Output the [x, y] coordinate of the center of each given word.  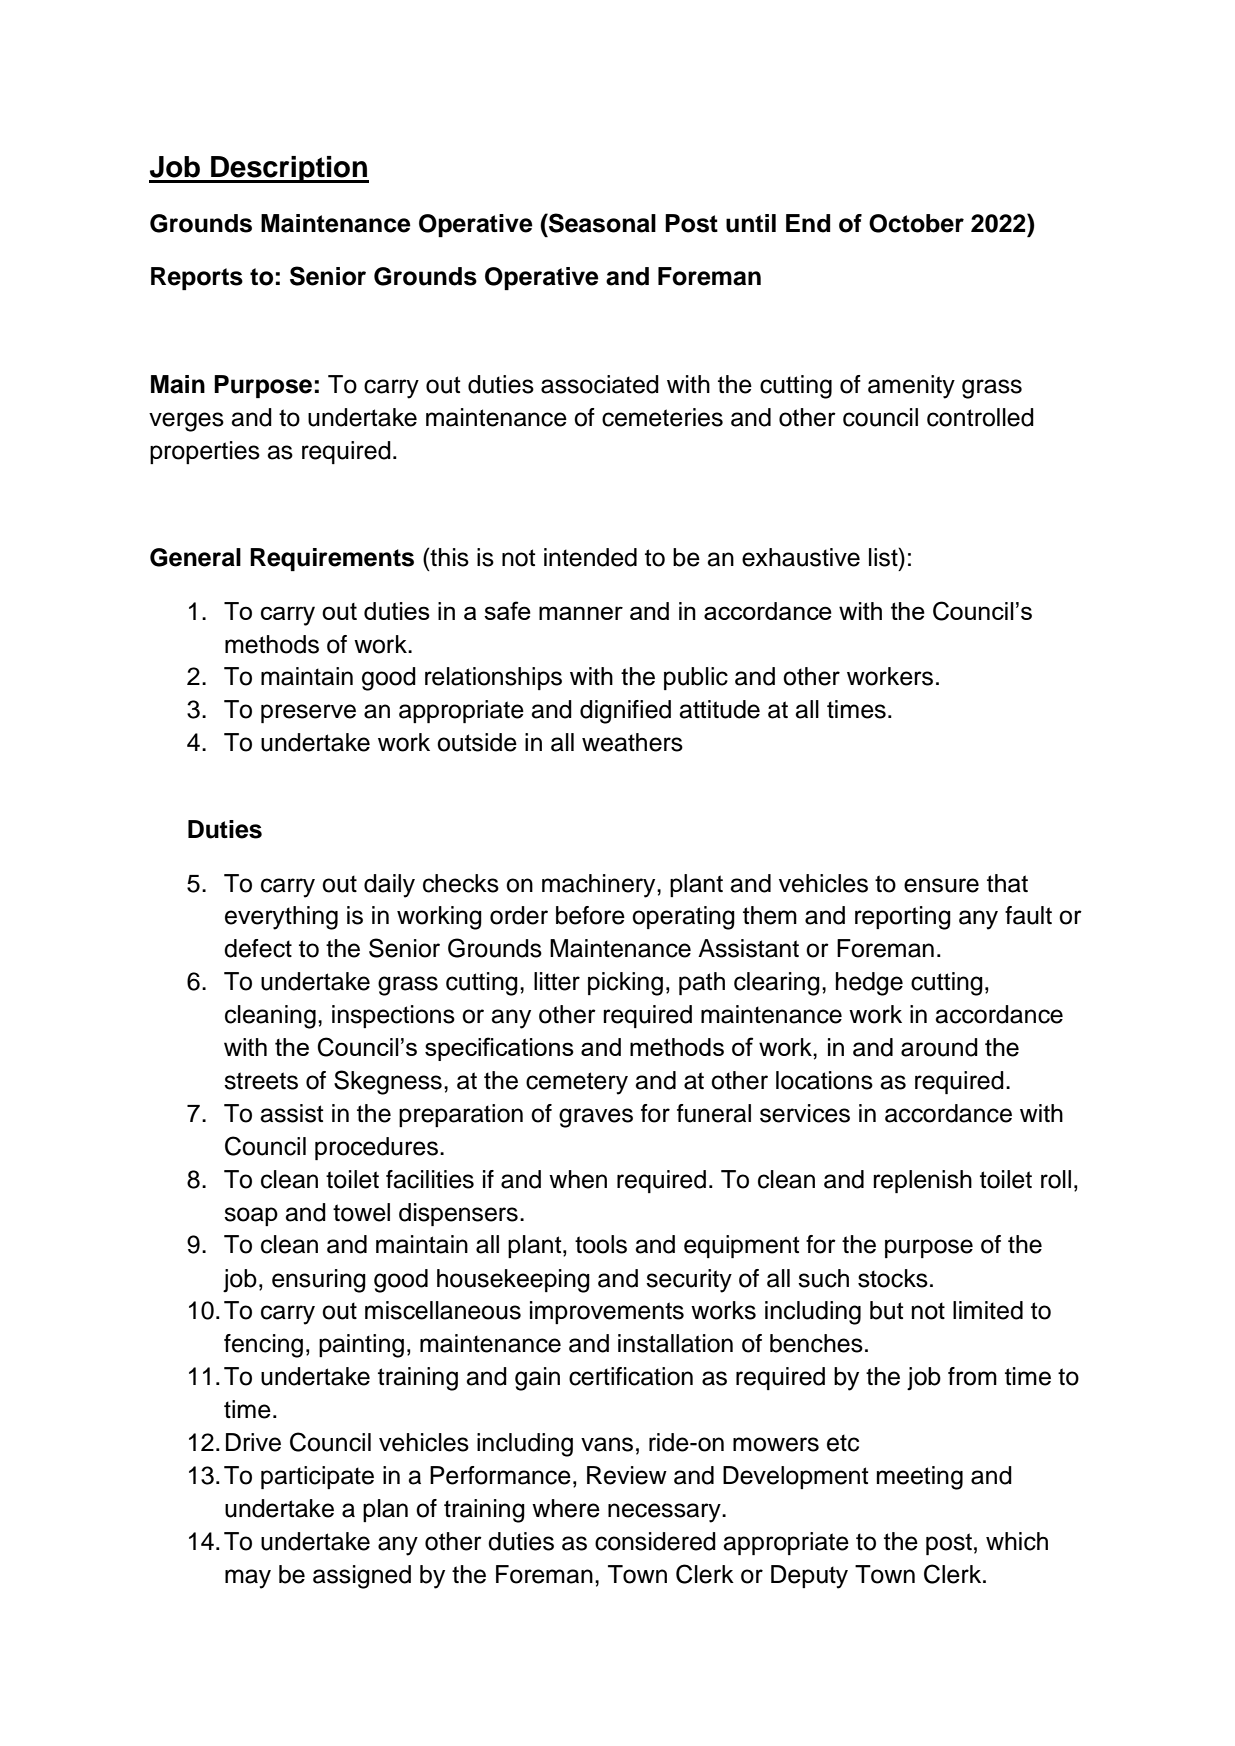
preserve [308, 713]
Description [289, 169]
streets [261, 1081]
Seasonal [601, 223]
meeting [920, 1478]
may [248, 1579]
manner [581, 613]
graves [596, 1118]
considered [655, 1541]
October [916, 223]
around [939, 1047]
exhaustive [801, 557]
